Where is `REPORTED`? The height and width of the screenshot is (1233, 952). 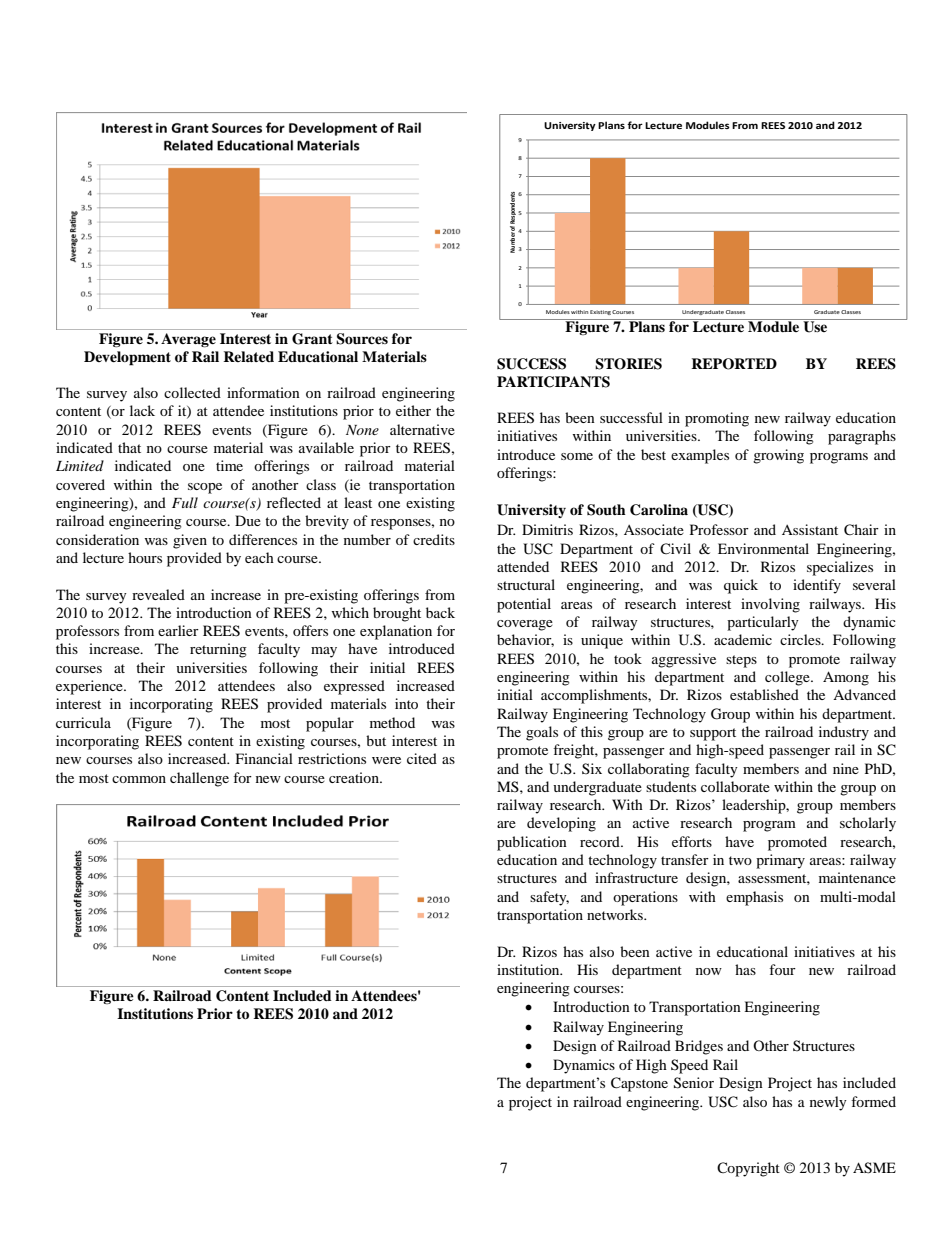 REPORTED is located at coordinates (734, 364).
